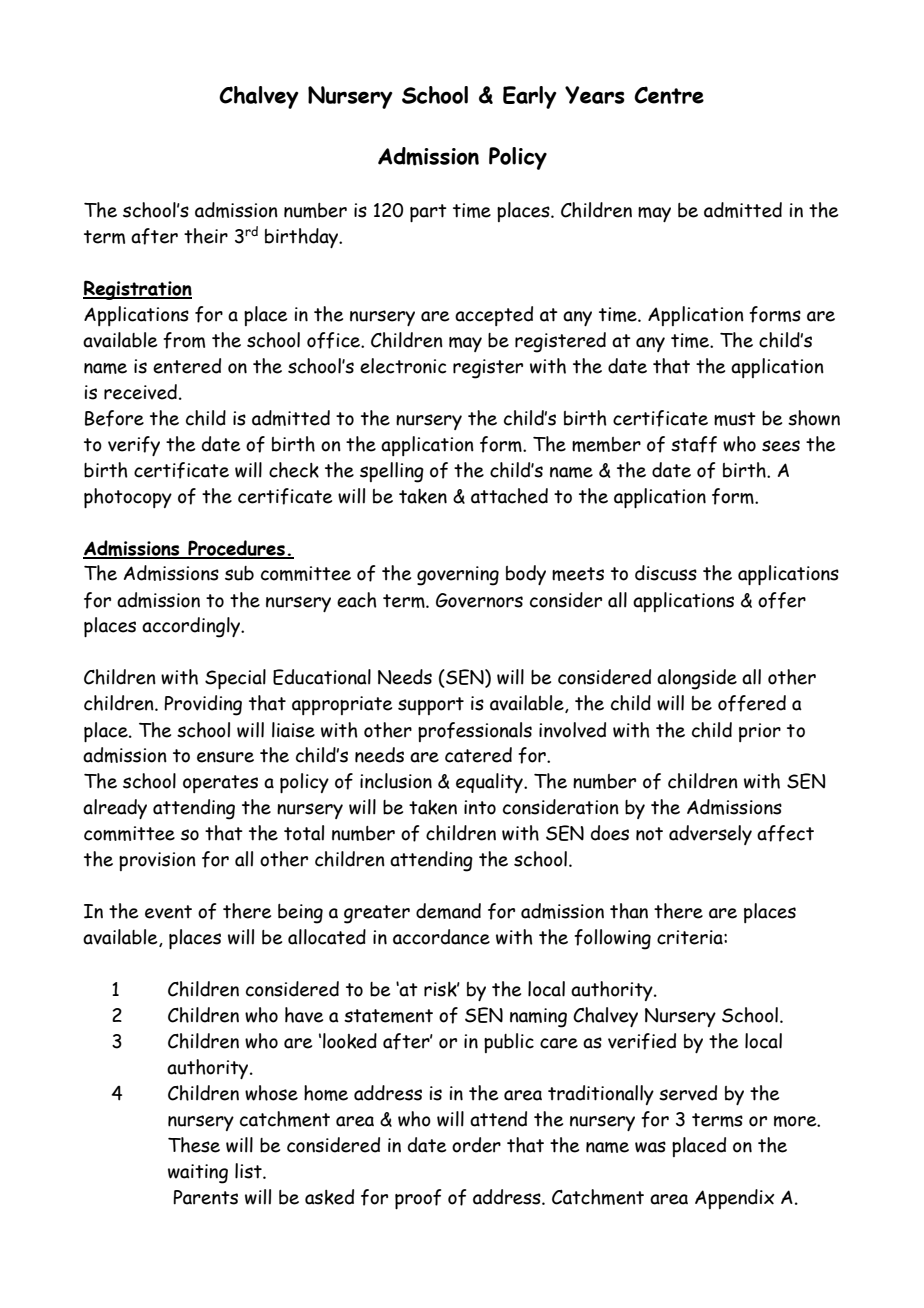 The height and width of the image is (1308, 924). What do you see at coordinates (530, 97) in the image?
I see `Early` at bounding box center [530, 97].
